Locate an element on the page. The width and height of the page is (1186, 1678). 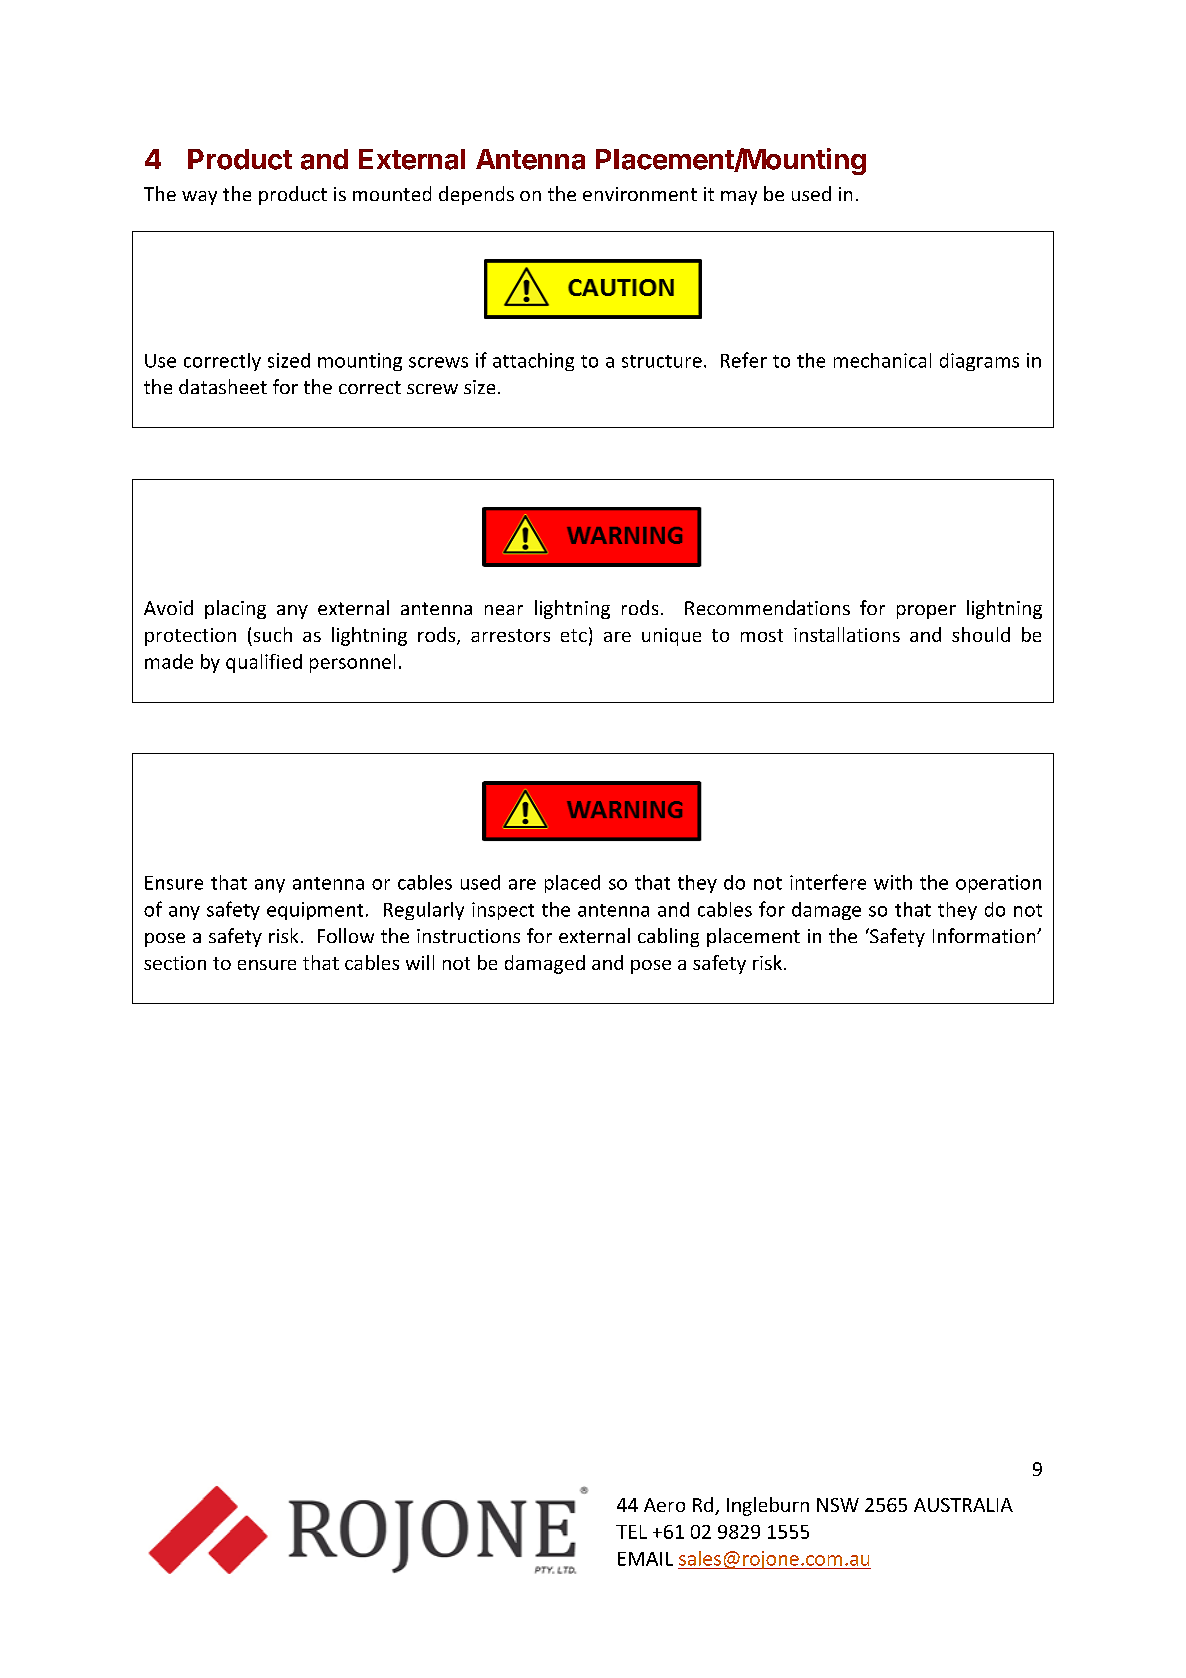
installations is located at coordinates (847, 634).
